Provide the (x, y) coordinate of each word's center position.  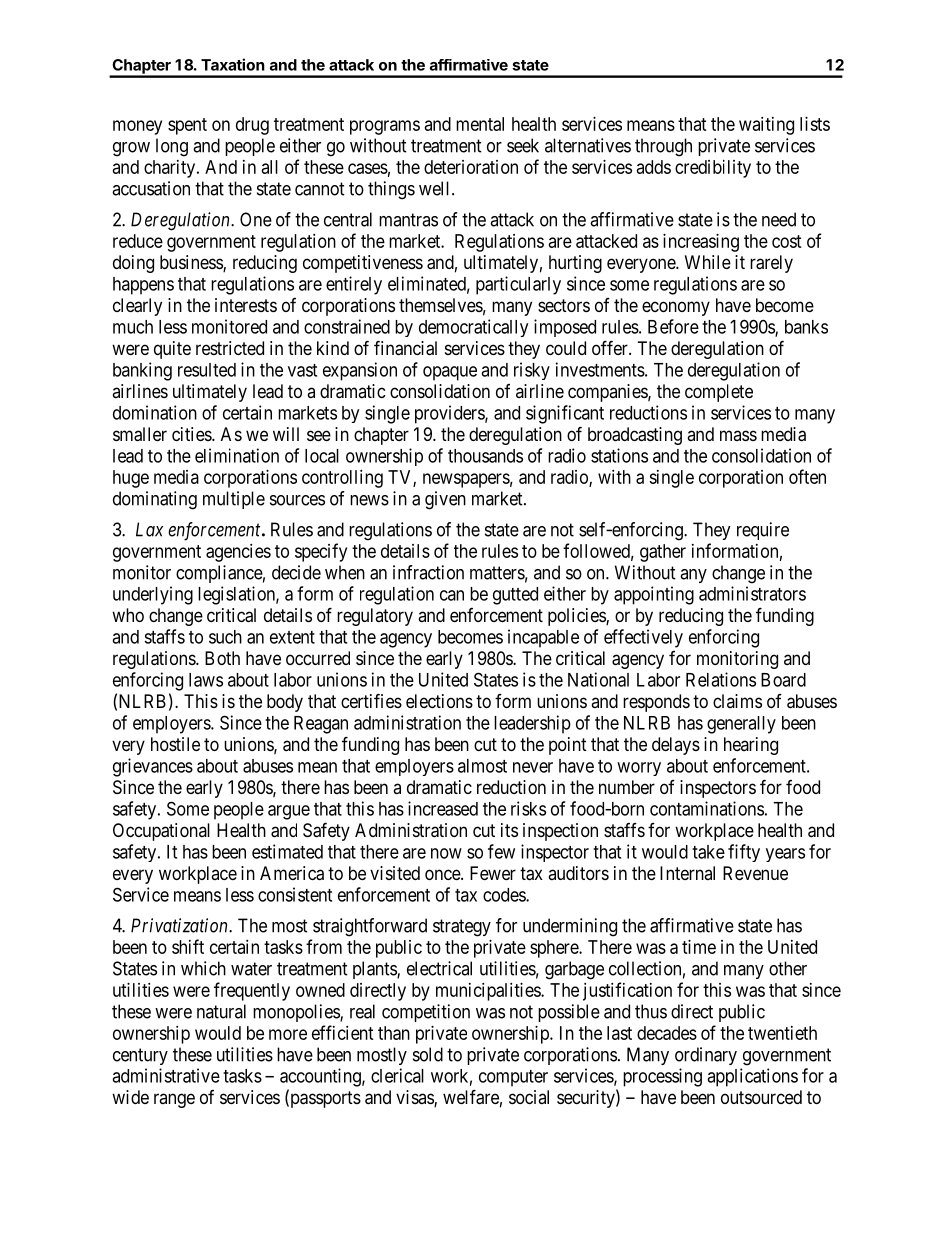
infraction (428, 572)
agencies (238, 553)
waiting (766, 126)
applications (752, 1077)
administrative (166, 1075)
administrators (752, 593)
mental (480, 124)
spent (187, 126)
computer (513, 1078)
